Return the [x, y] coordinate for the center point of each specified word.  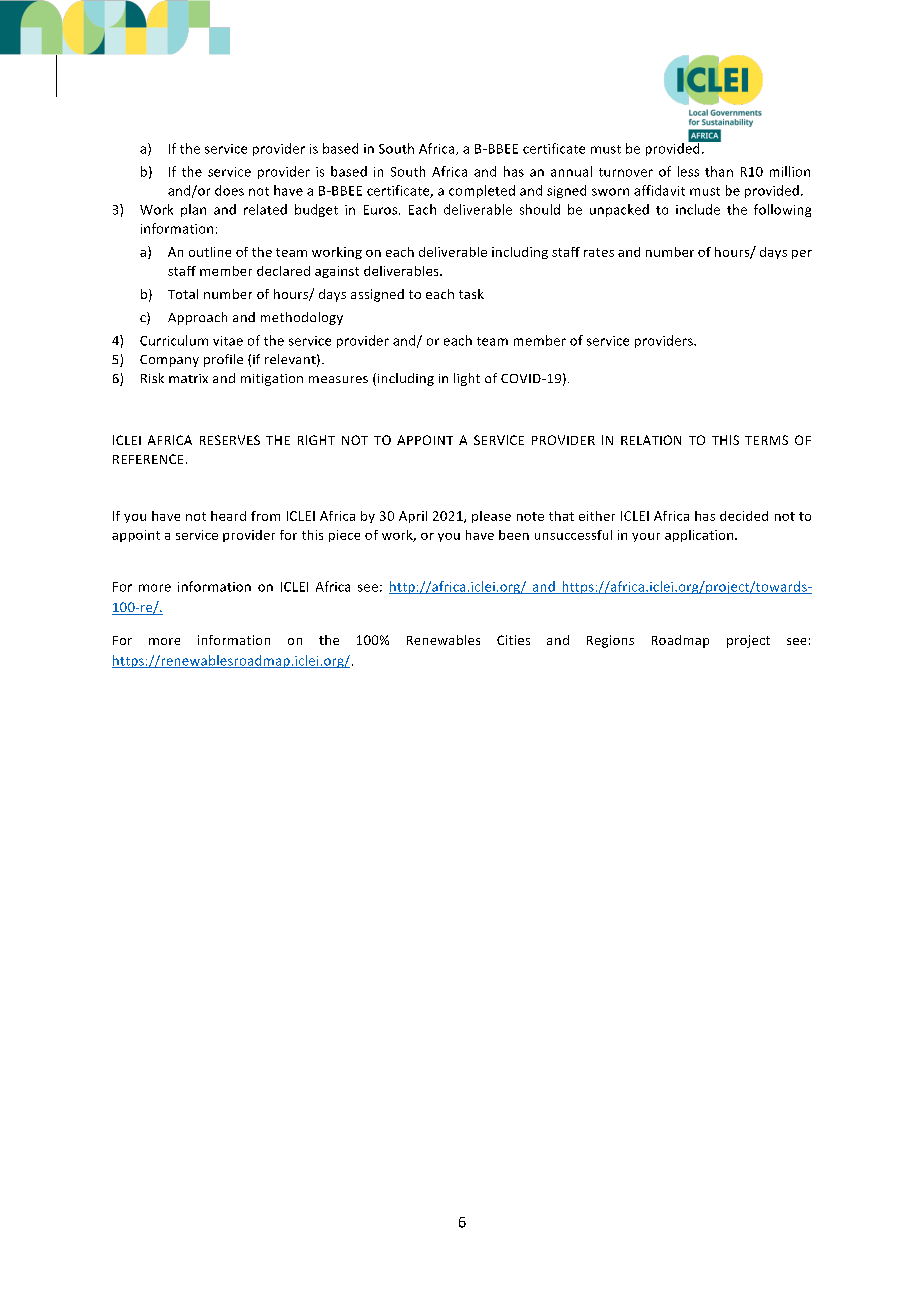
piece [344, 536]
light [467, 379]
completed [482, 191]
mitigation [272, 380]
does [229, 190]
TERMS [766, 440]
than [719, 171]
